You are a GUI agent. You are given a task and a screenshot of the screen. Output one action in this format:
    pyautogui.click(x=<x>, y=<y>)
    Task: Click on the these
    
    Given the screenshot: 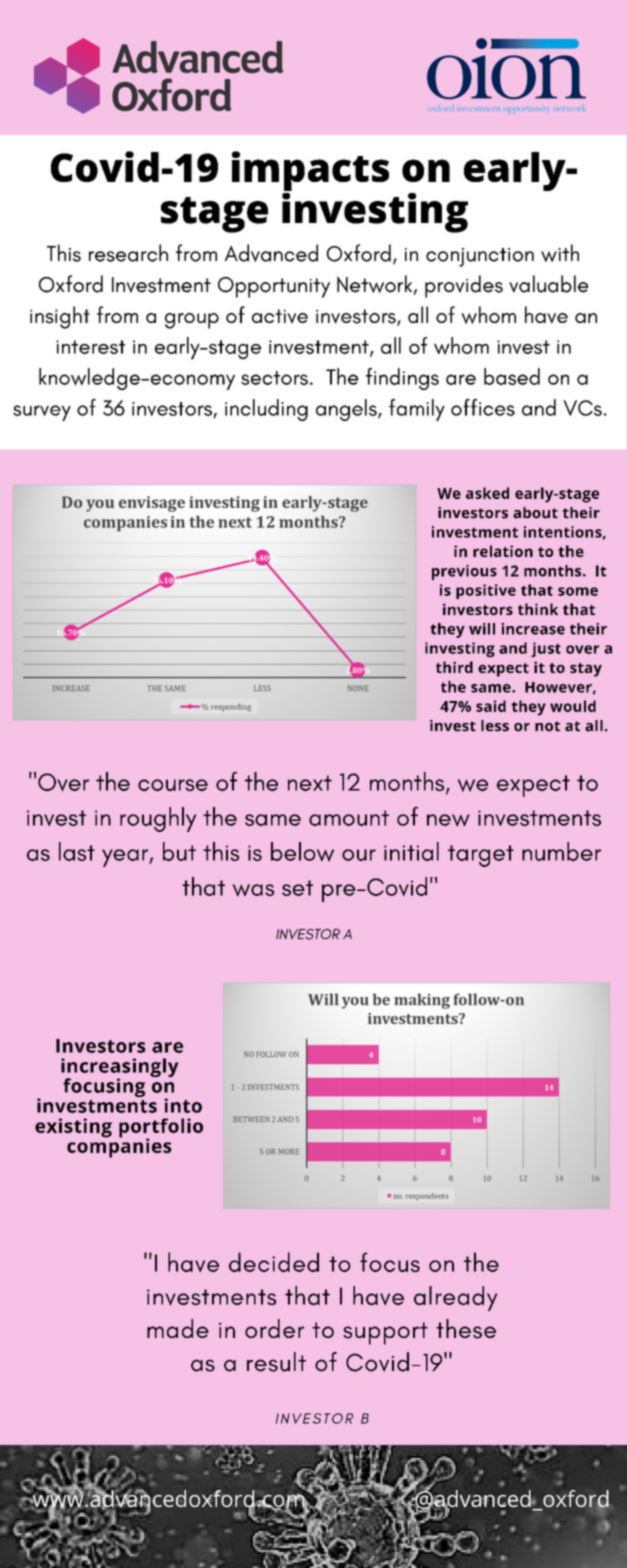 What is the action you would take?
    pyautogui.click(x=466, y=1329)
